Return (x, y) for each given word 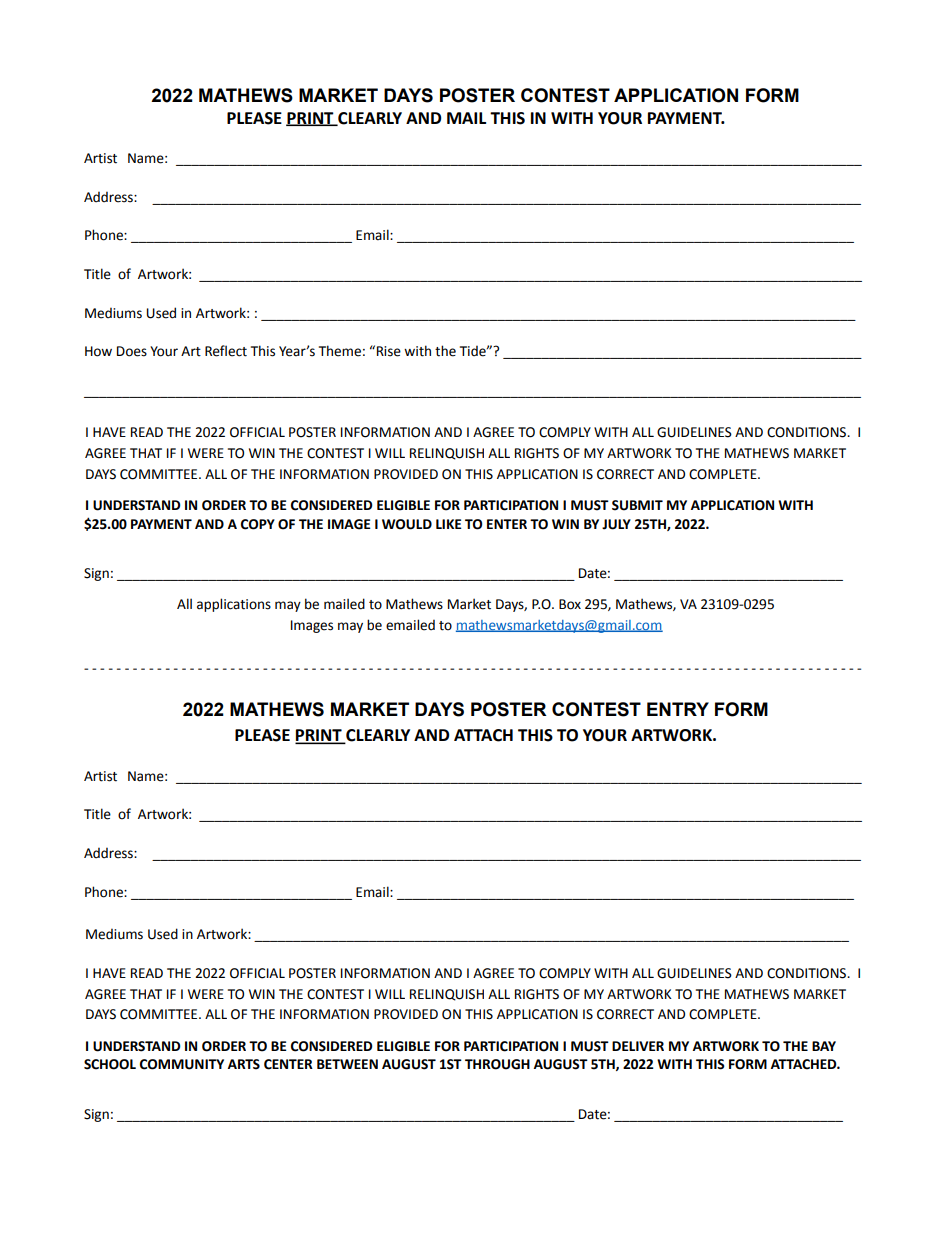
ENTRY (678, 709)
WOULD (407, 524)
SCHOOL (110, 1064)
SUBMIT (637, 505)
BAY (824, 1046)
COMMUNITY (182, 1064)
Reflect (226, 351)
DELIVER (638, 1046)
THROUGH (497, 1064)
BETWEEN (347, 1064)
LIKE (449, 524)
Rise (389, 351)
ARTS (244, 1064)
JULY (616, 524)
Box (570, 604)
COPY (258, 524)
